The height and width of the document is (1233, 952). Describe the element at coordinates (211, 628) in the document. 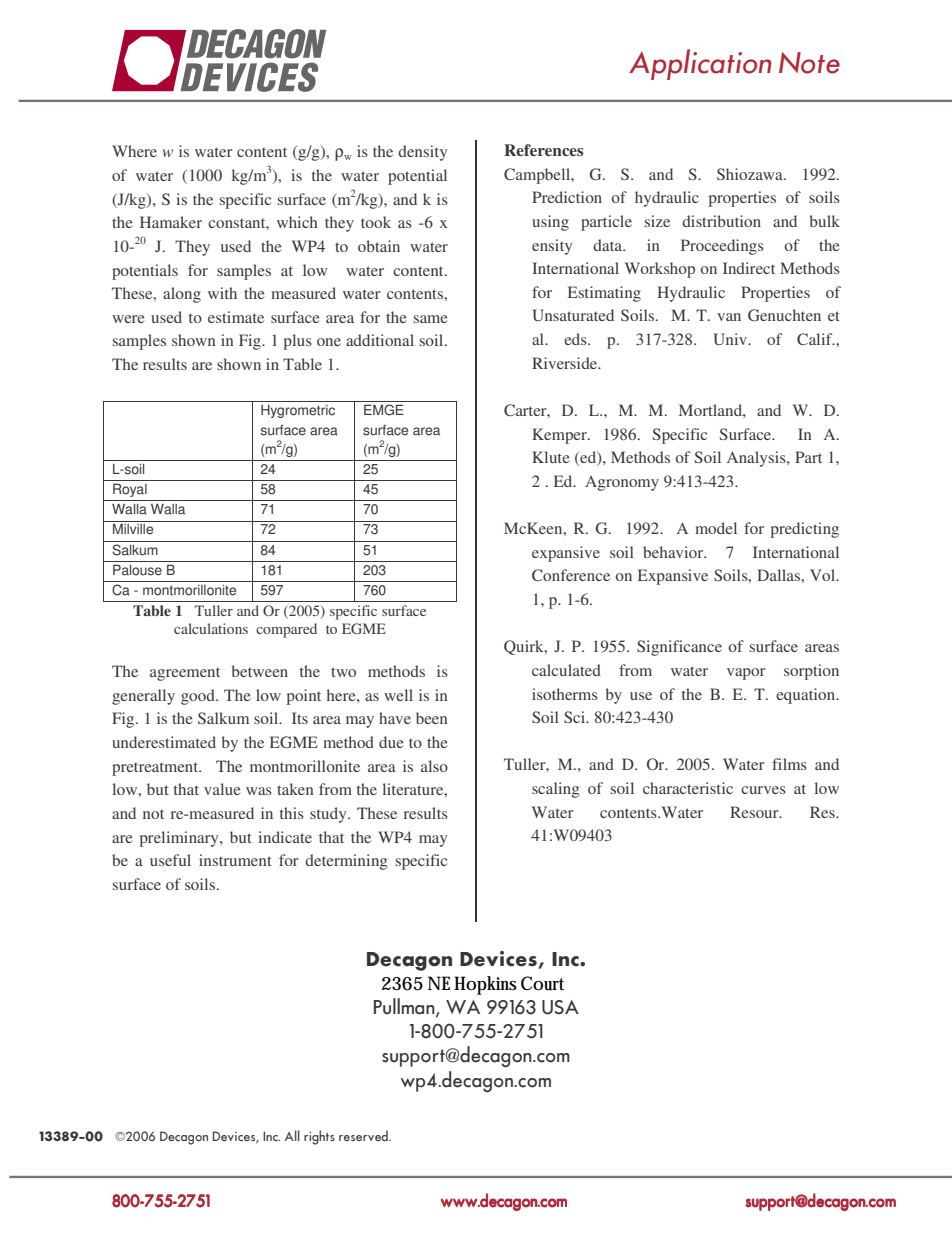

I see `calculations` at that location.
